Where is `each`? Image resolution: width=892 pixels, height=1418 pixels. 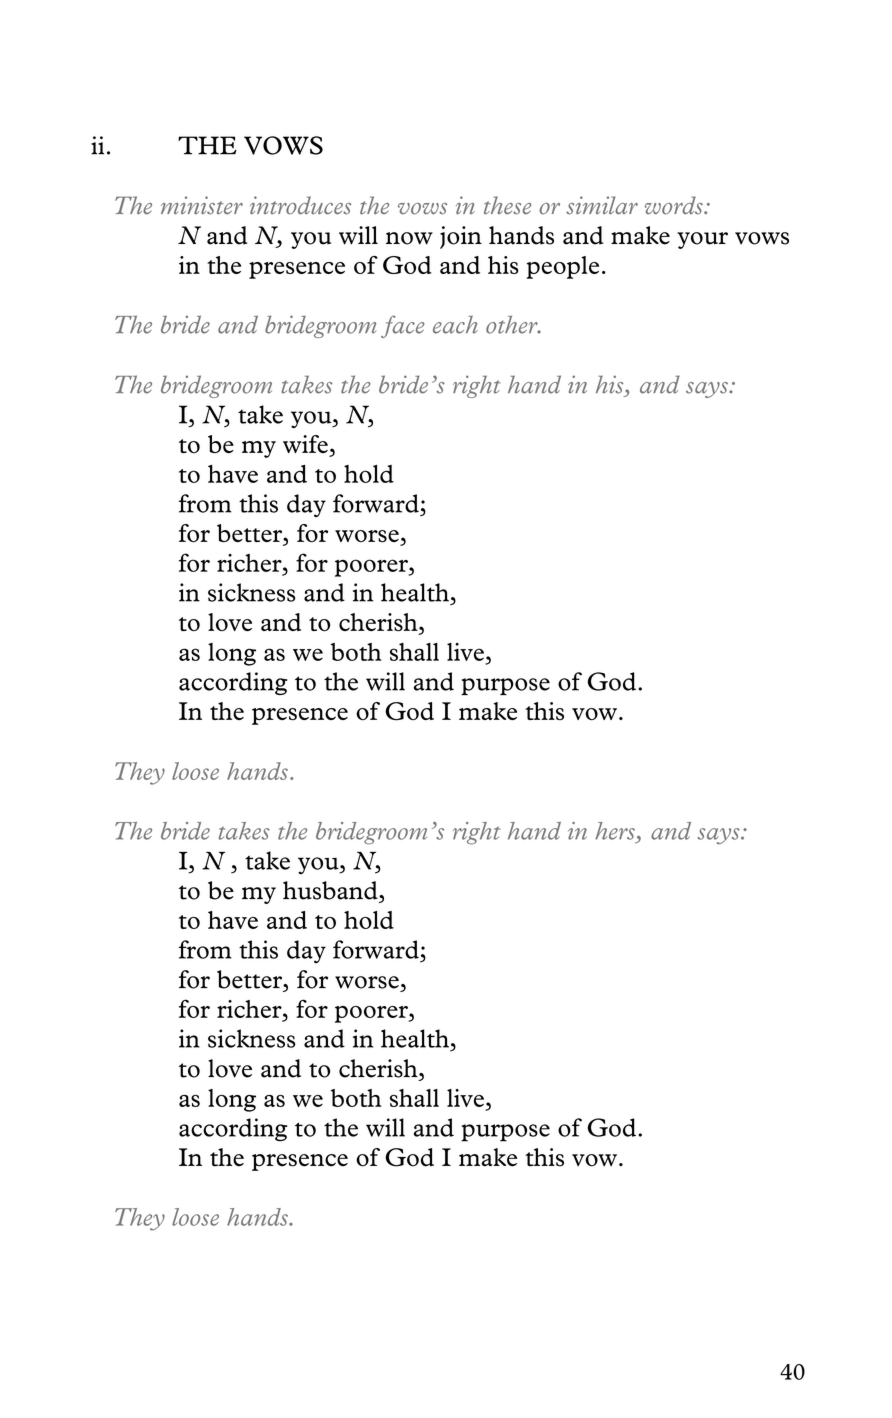
each is located at coordinates (455, 325).
